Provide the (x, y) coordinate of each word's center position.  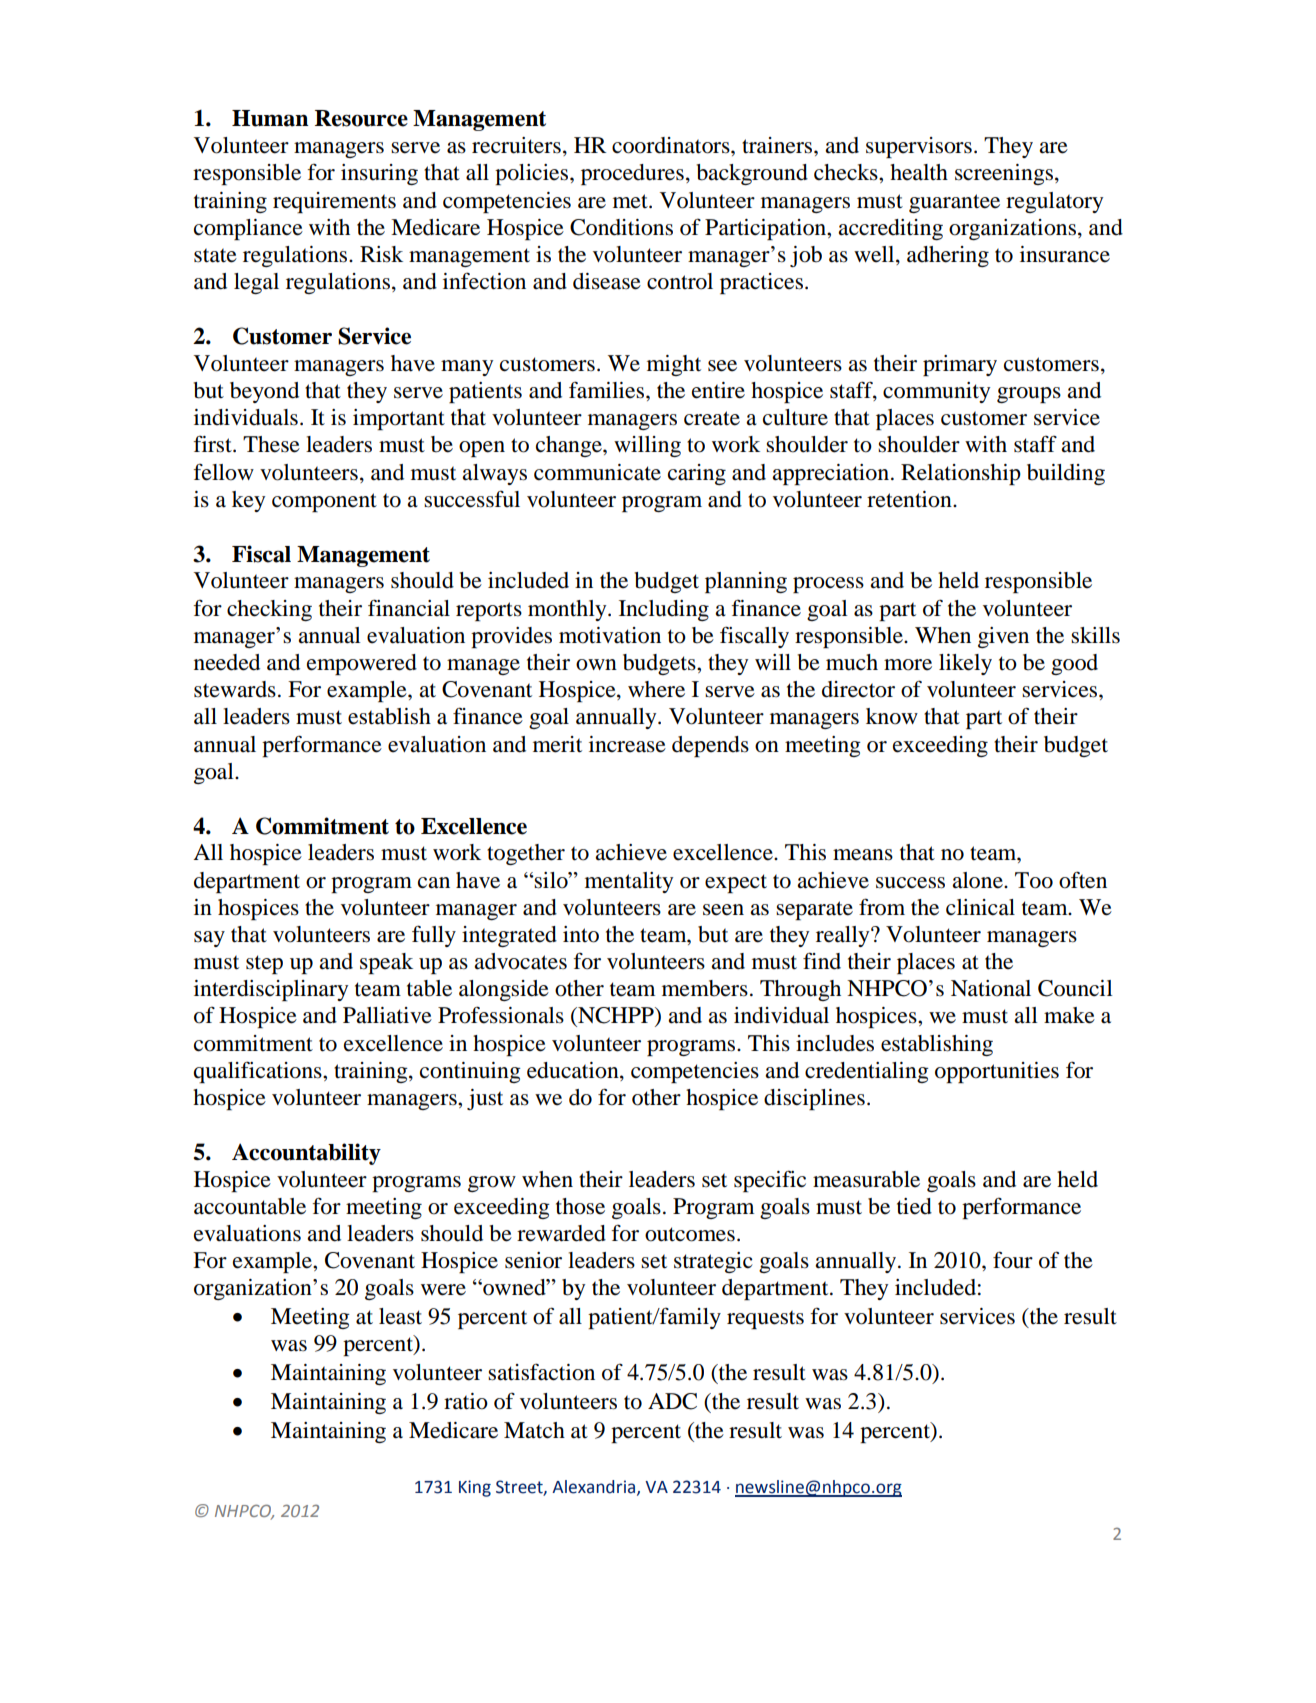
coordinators (672, 145)
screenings (1004, 174)
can (434, 883)
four (1013, 1260)
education (574, 1071)
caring (697, 474)
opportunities (997, 1072)
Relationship (961, 474)
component (324, 502)
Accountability (306, 1154)
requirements (334, 202)
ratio (466, 1401)
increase (627, 744)
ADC (672, 1401)
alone (978, 880)
